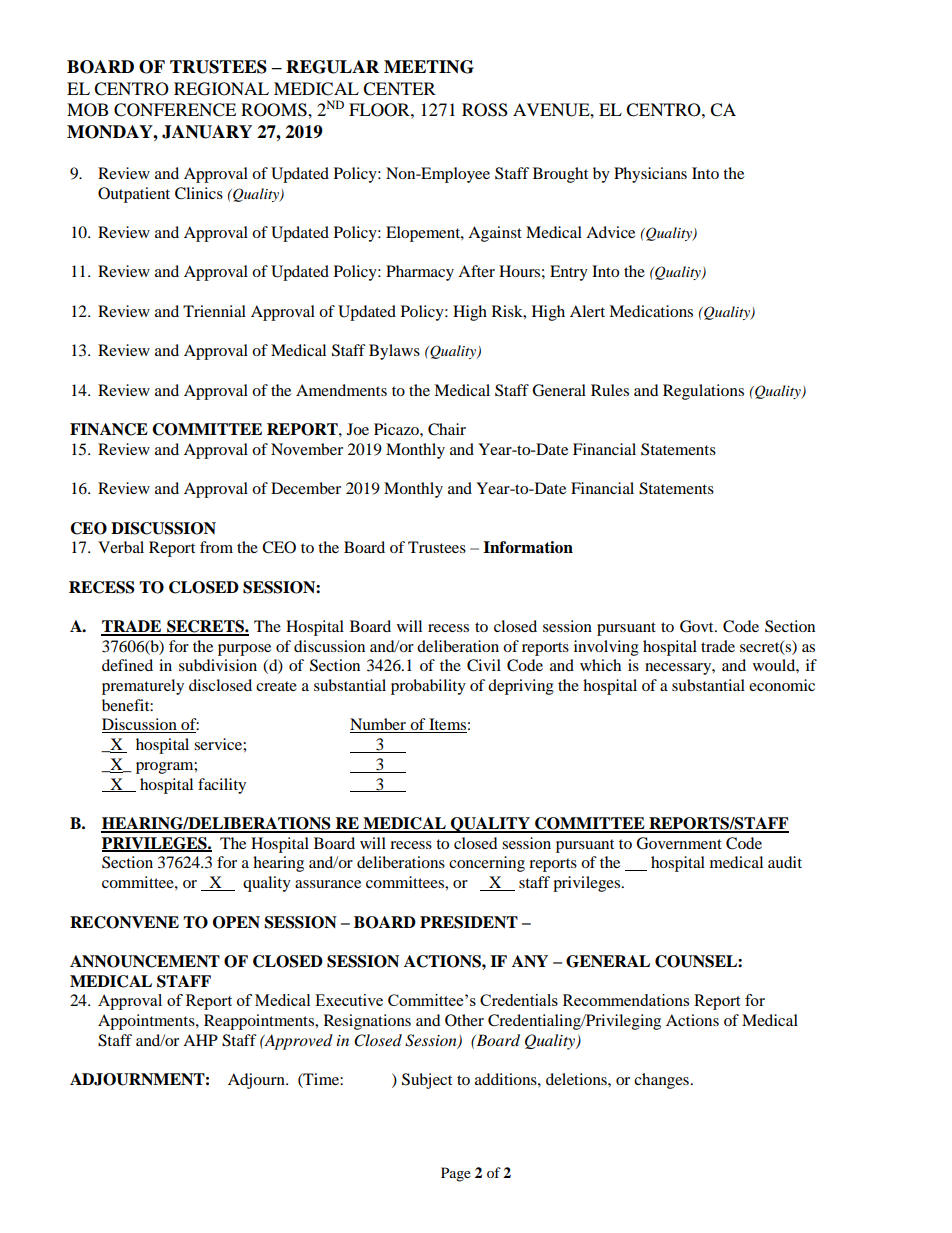 The height and width of the page is (1233, 952). What do you see at coordinates (650, 175) in the page?
I see `Physicians` at bounding box center [650, 175].
